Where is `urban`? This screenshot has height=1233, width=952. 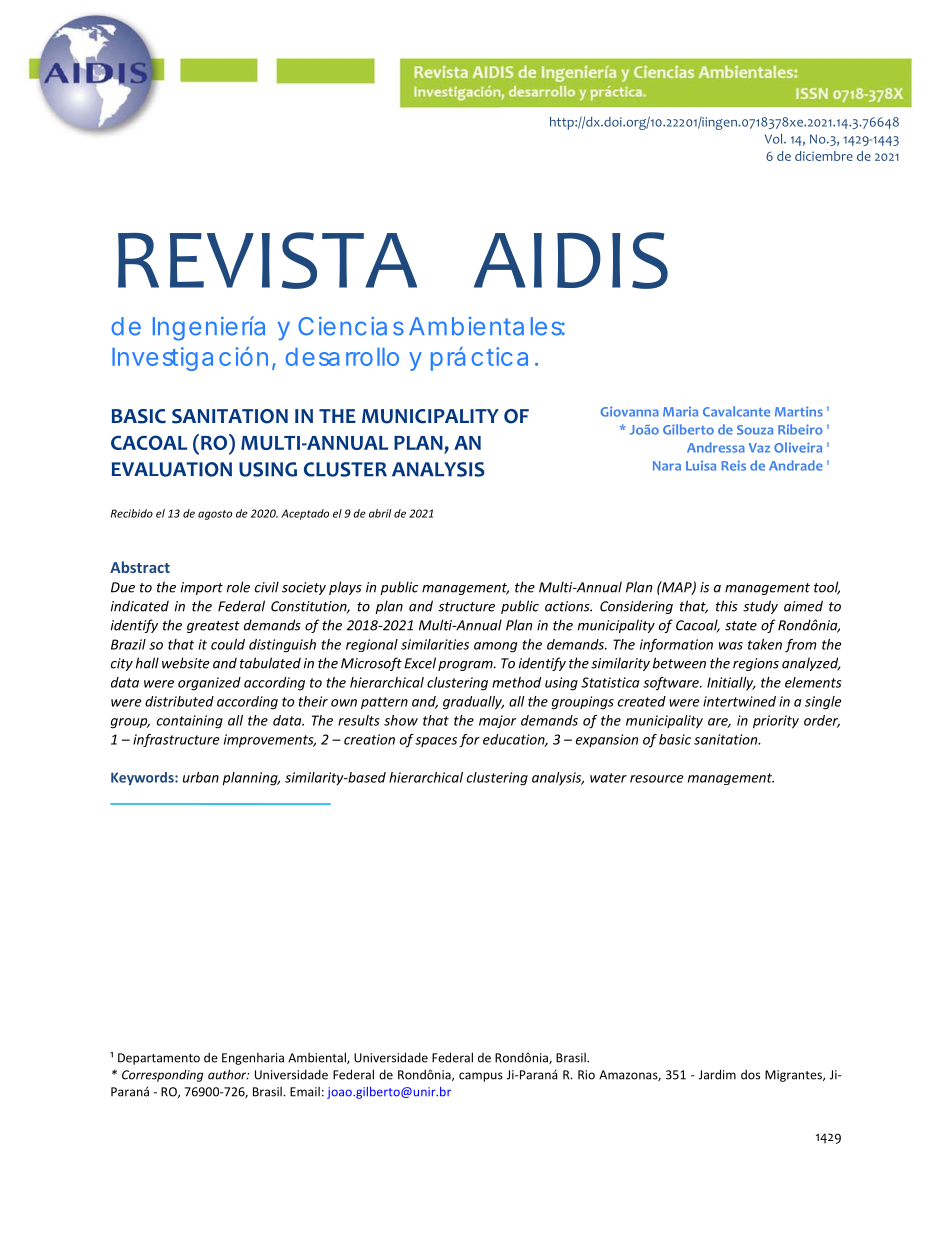
urban is located at coordinates (201, 777).
